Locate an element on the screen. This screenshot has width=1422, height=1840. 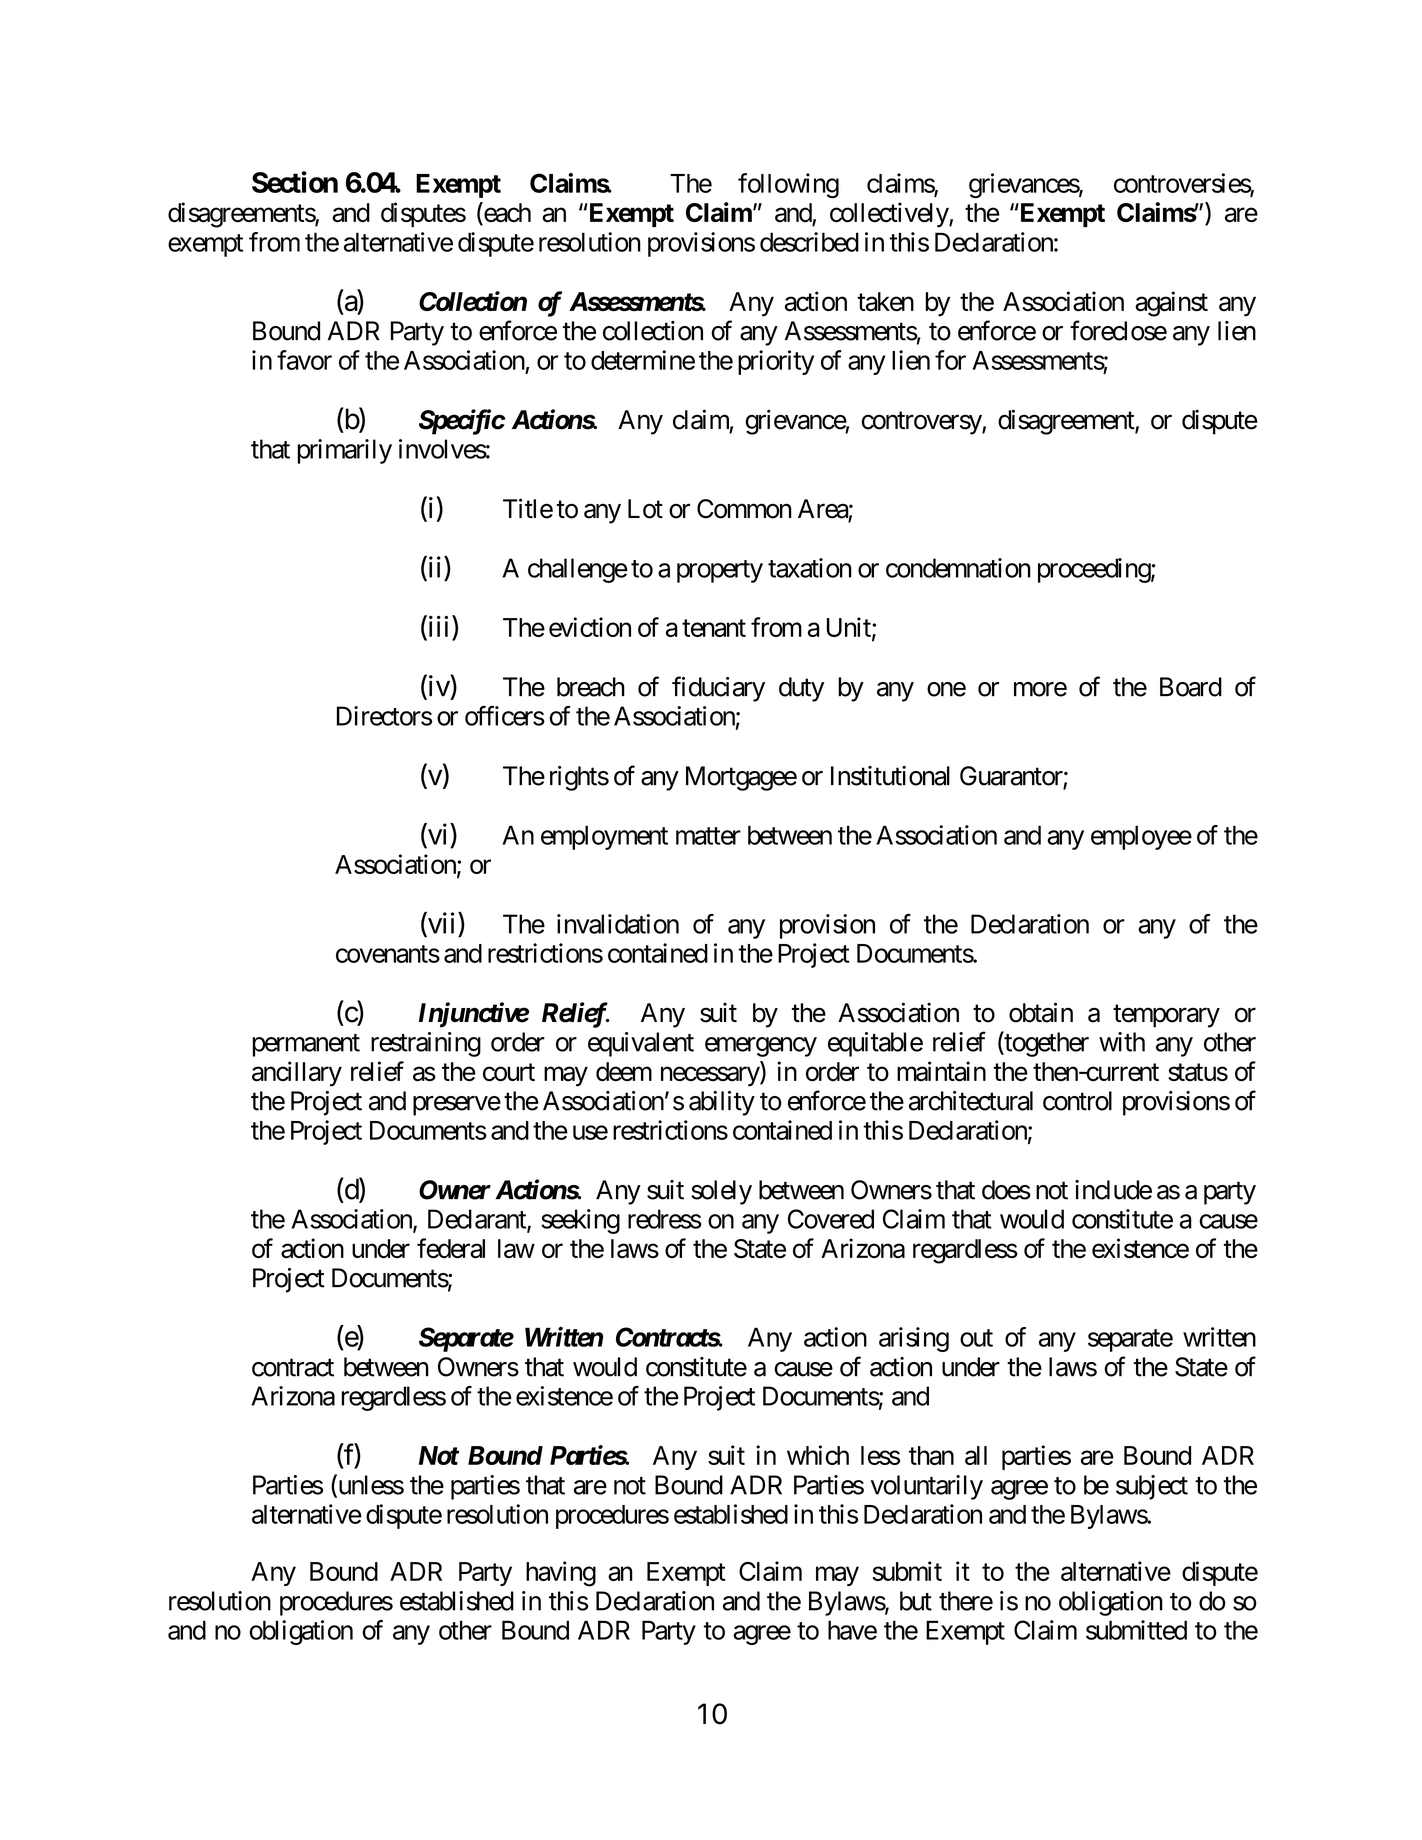
ability is located at coordinates (722, 1103).
